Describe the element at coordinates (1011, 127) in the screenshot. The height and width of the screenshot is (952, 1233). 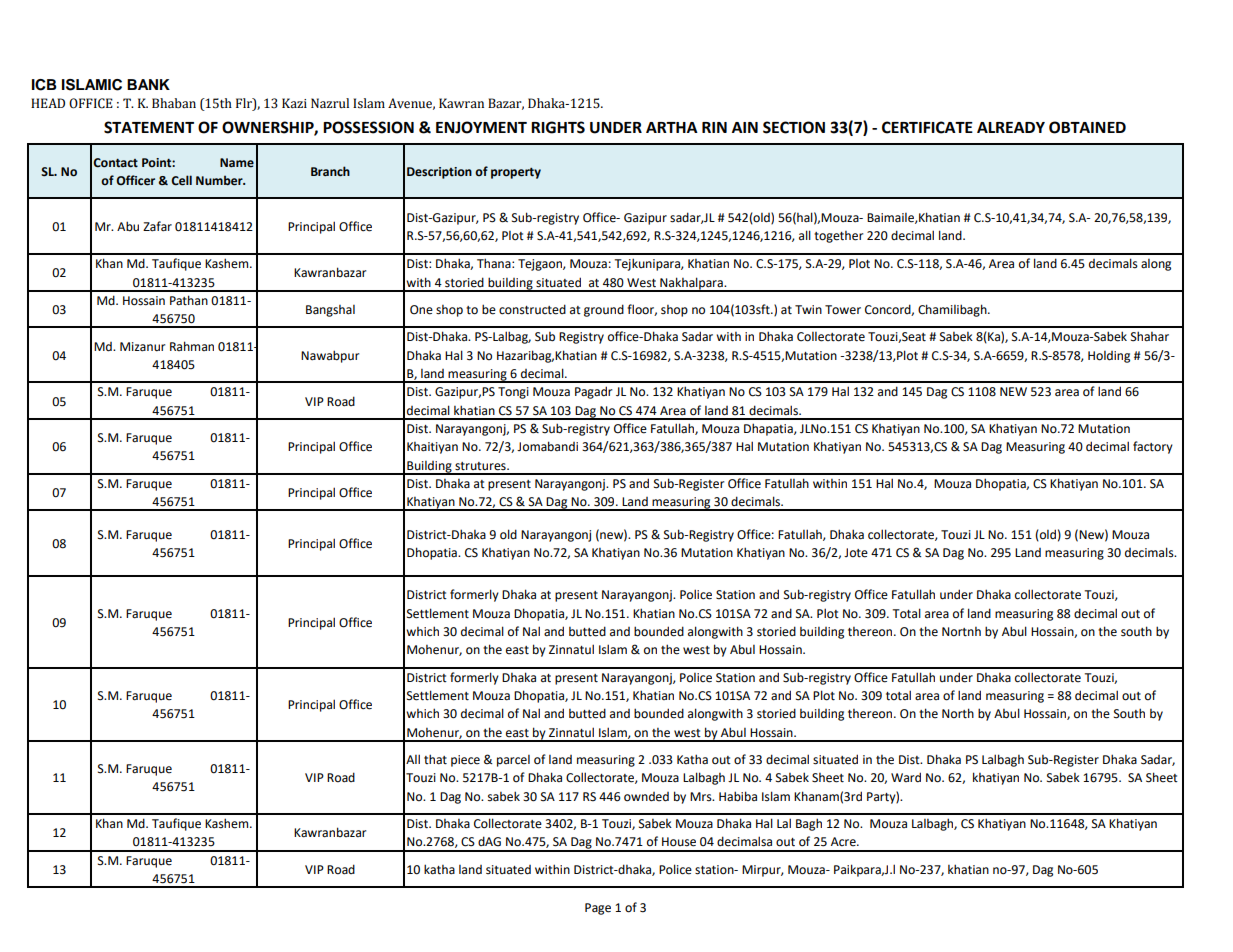
I see `ALREADY` at that location.
